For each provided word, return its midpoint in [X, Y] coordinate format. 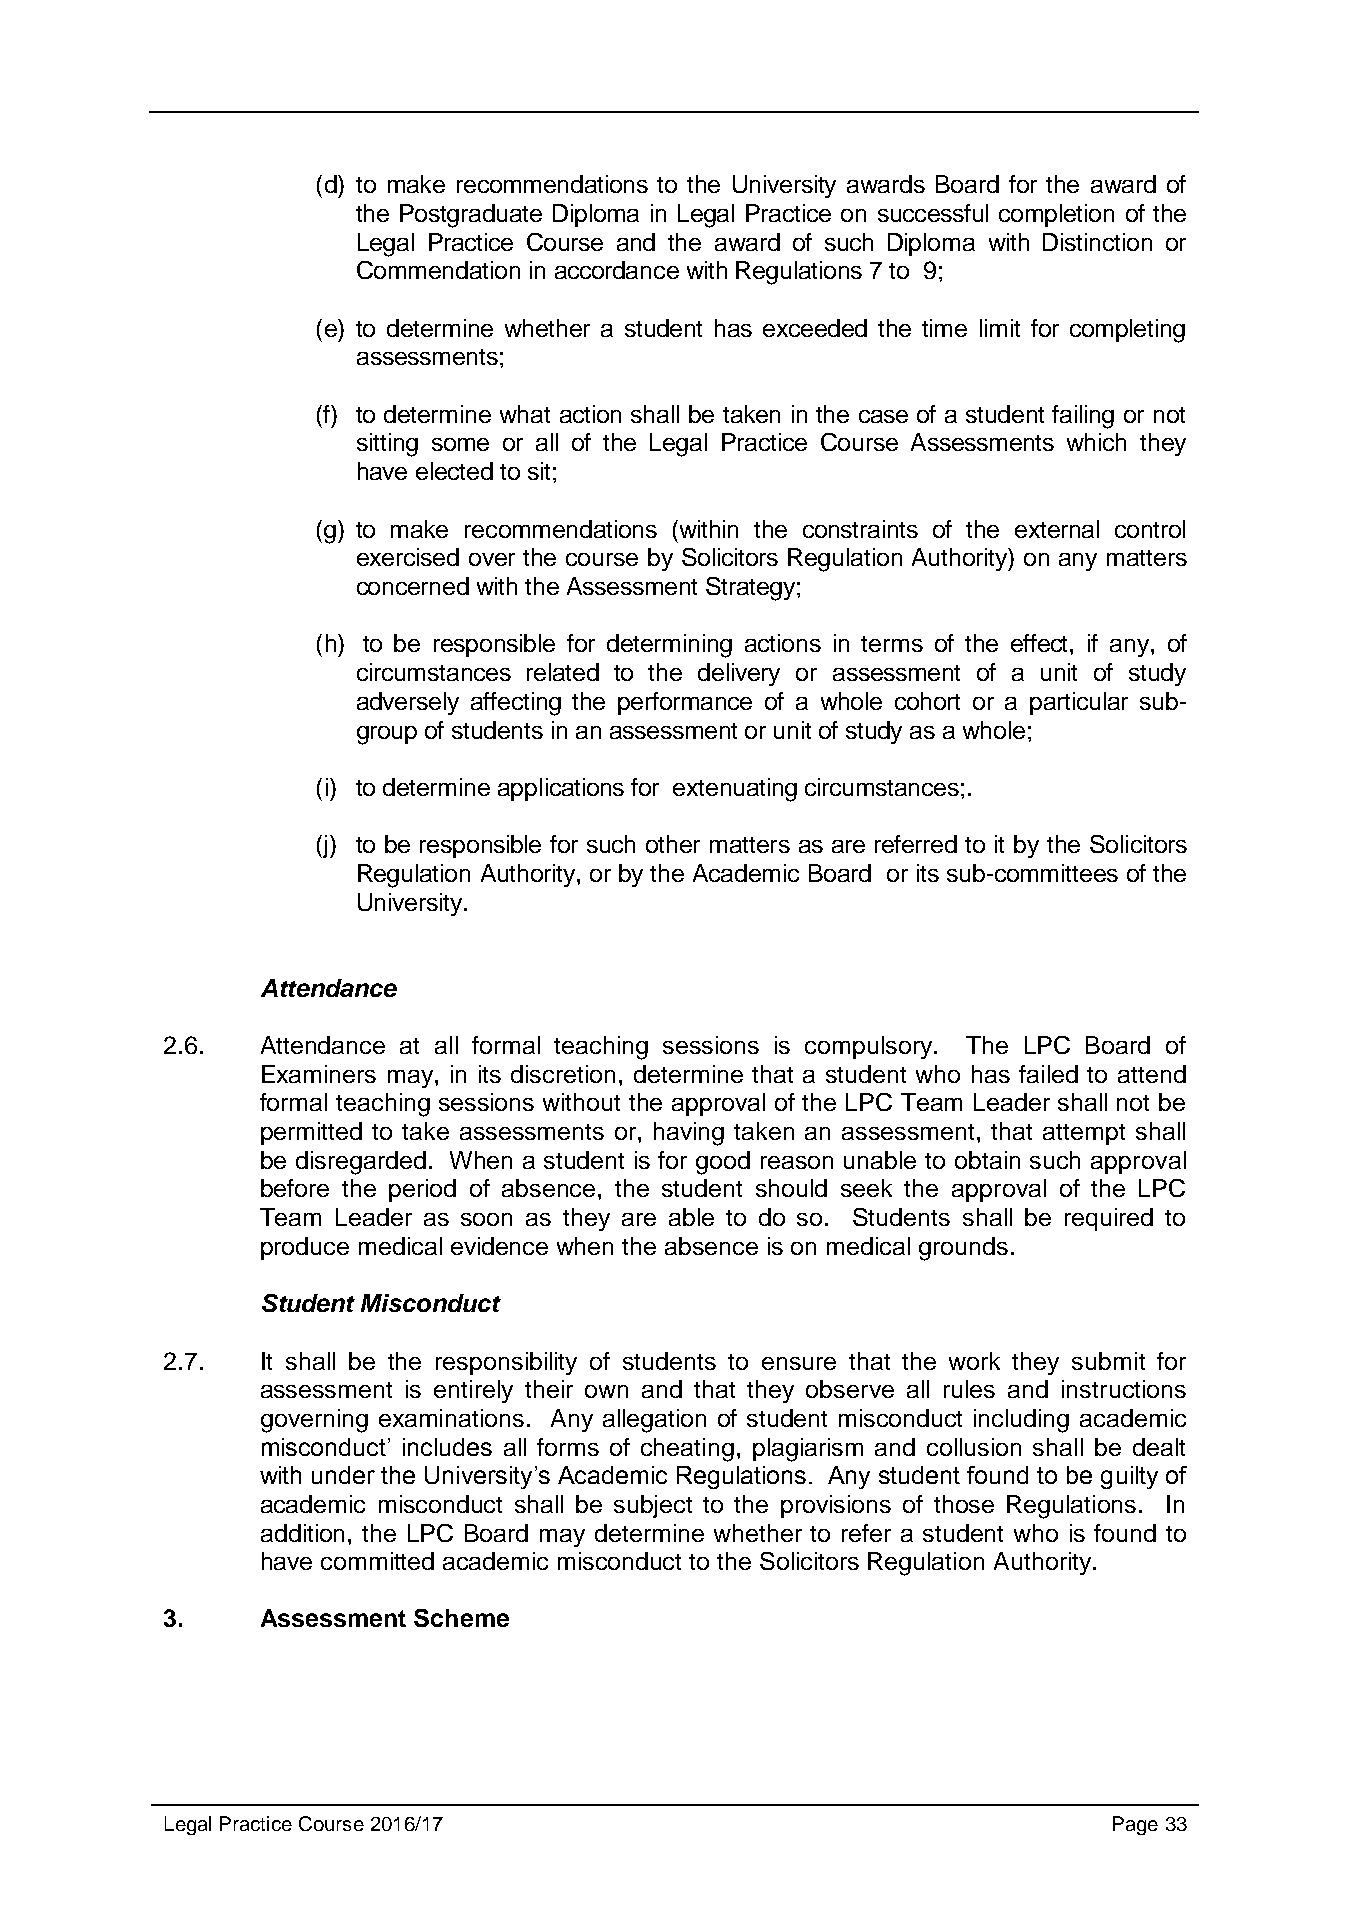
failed [1048, 1074]
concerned [413, 586]
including [1021, 1421]
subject [653, 1506]
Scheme [461, 1618]
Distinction [1097, 242]
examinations [451, 1418]
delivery [739, 674]
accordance [617, 270]
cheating [687, 1450]
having [689, 1134]
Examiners [319, 1074]
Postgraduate [471, 216]
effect [1041, 643]
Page [1135, 1825]
